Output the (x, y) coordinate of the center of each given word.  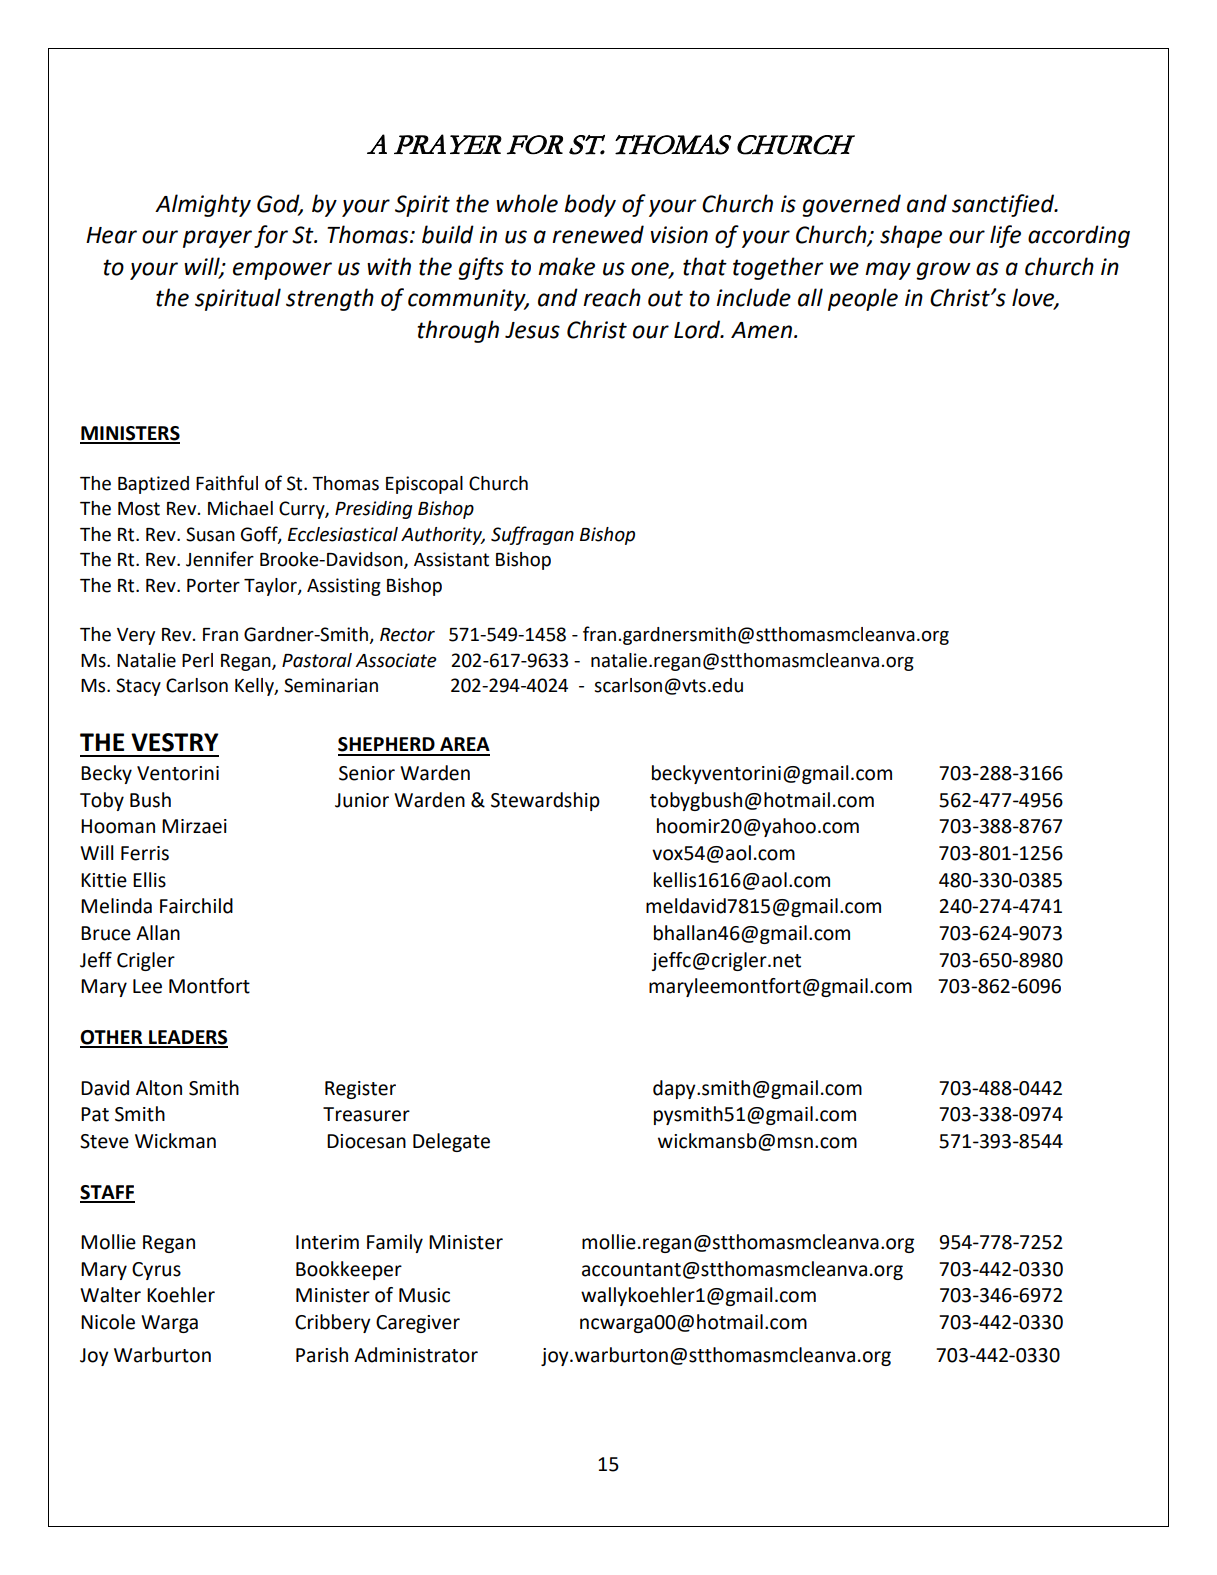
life (1005, 236)
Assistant (451, 559)
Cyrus (156, 1271)
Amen (761, 330)
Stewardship (545, 801)
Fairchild (196, 906)
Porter (213, 586)
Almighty (203, 205)
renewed (598, 234)
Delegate (451, 1142)
